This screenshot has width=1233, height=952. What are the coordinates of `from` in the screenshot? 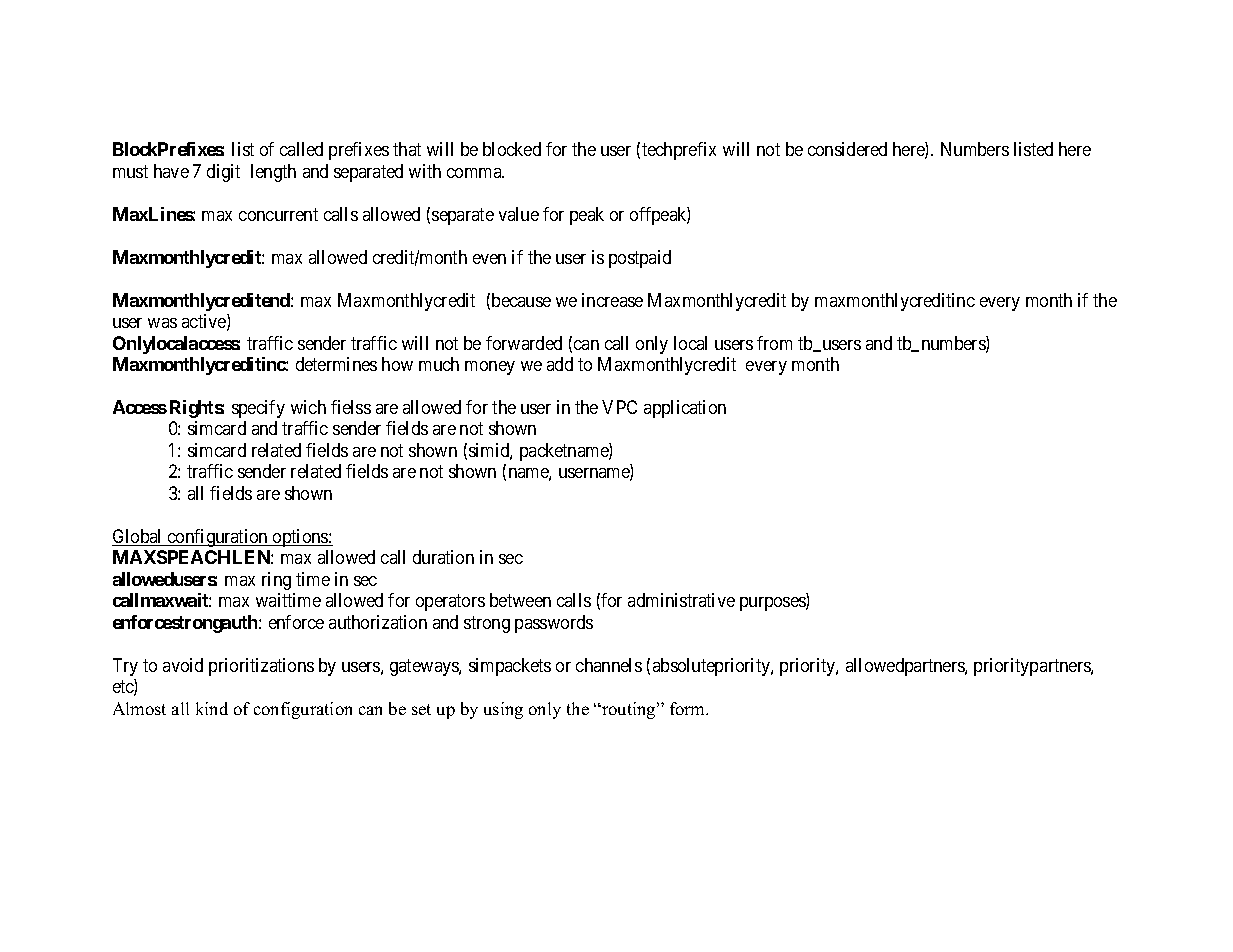 It's located at (774, 343).
